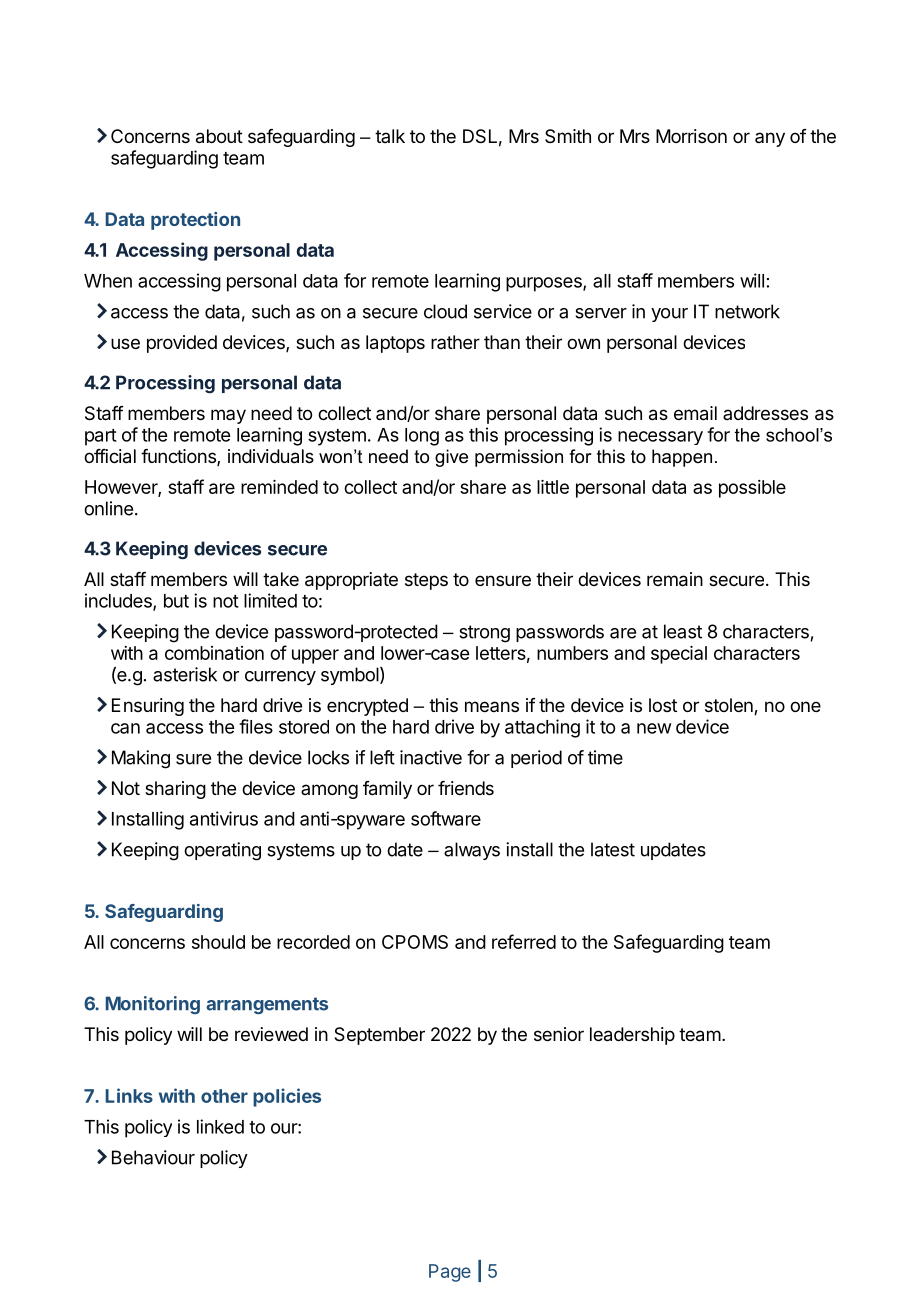  Describe the element at coordinates (632, 1036) in the screenshot. I see `leadership` at that location.
